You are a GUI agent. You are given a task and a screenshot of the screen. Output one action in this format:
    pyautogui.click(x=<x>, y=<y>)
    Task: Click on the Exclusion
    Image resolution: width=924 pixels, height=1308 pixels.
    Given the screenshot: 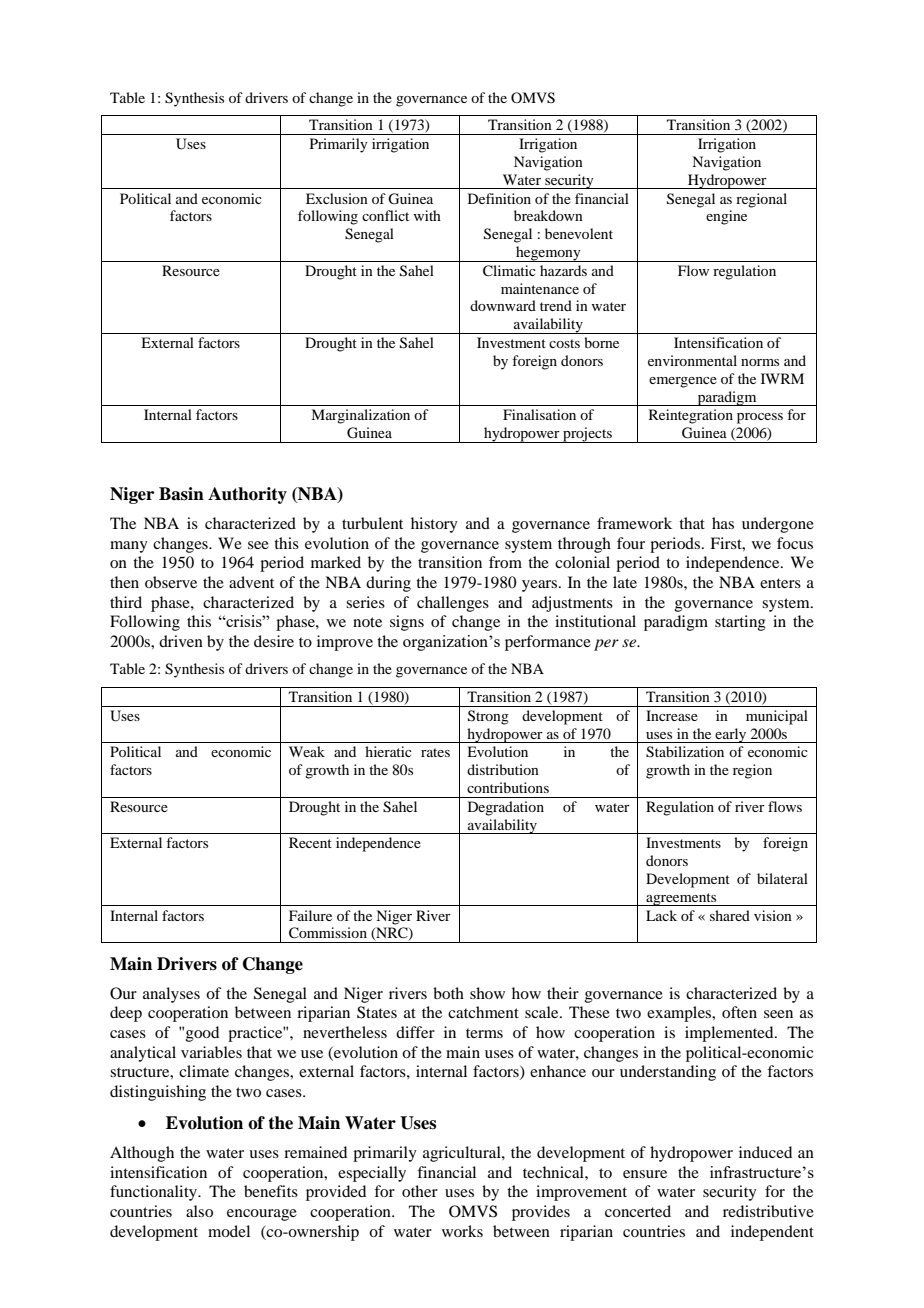 What is the action you would take?
    pyautogui.click(x=337, y=198)
